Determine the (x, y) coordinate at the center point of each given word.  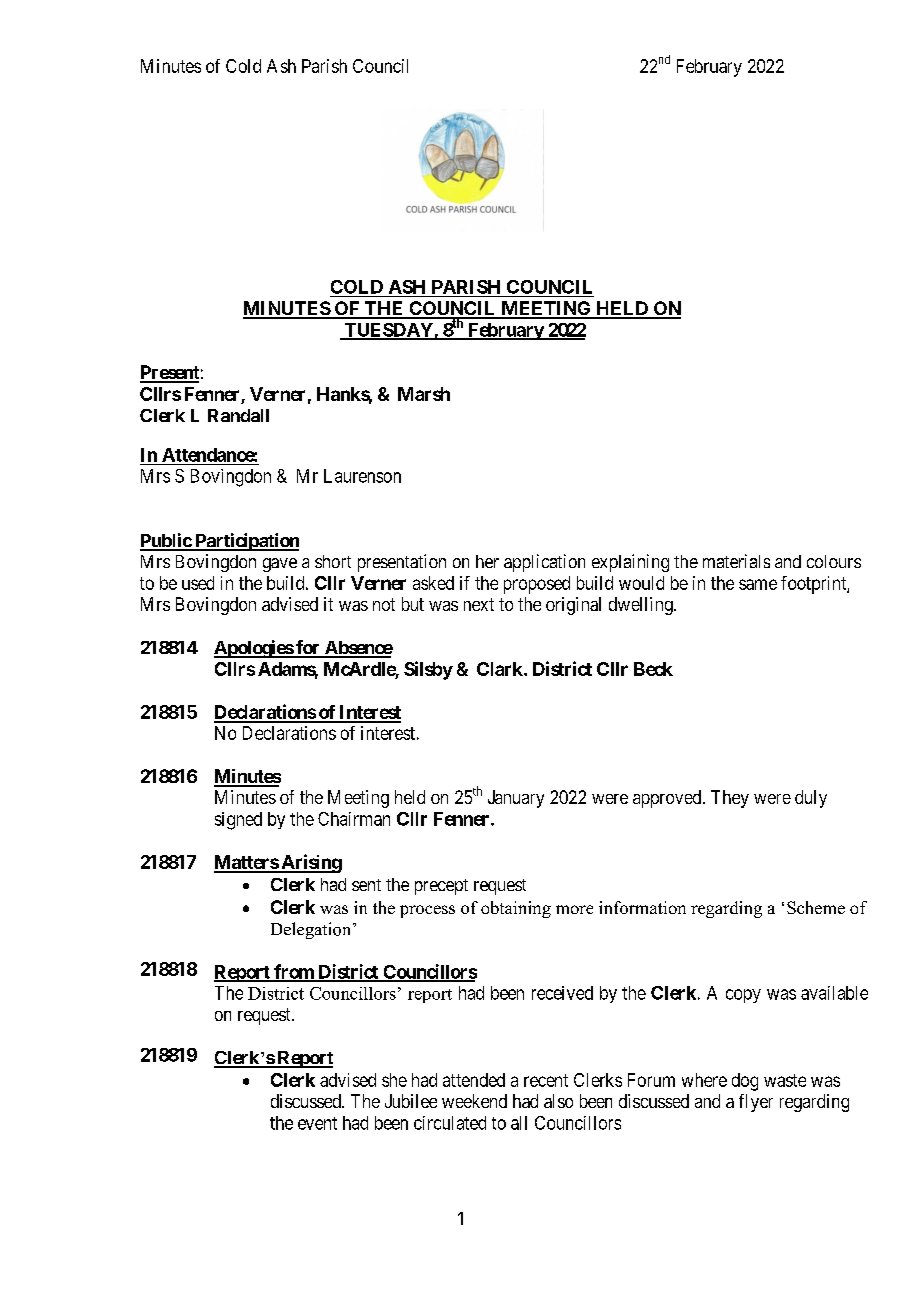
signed (238, 821)
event (317, 1123)
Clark (501, 669)
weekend (474, 1101)
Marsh (424, 394)
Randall (238, 415)
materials (736, 561)
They (730, 799)
